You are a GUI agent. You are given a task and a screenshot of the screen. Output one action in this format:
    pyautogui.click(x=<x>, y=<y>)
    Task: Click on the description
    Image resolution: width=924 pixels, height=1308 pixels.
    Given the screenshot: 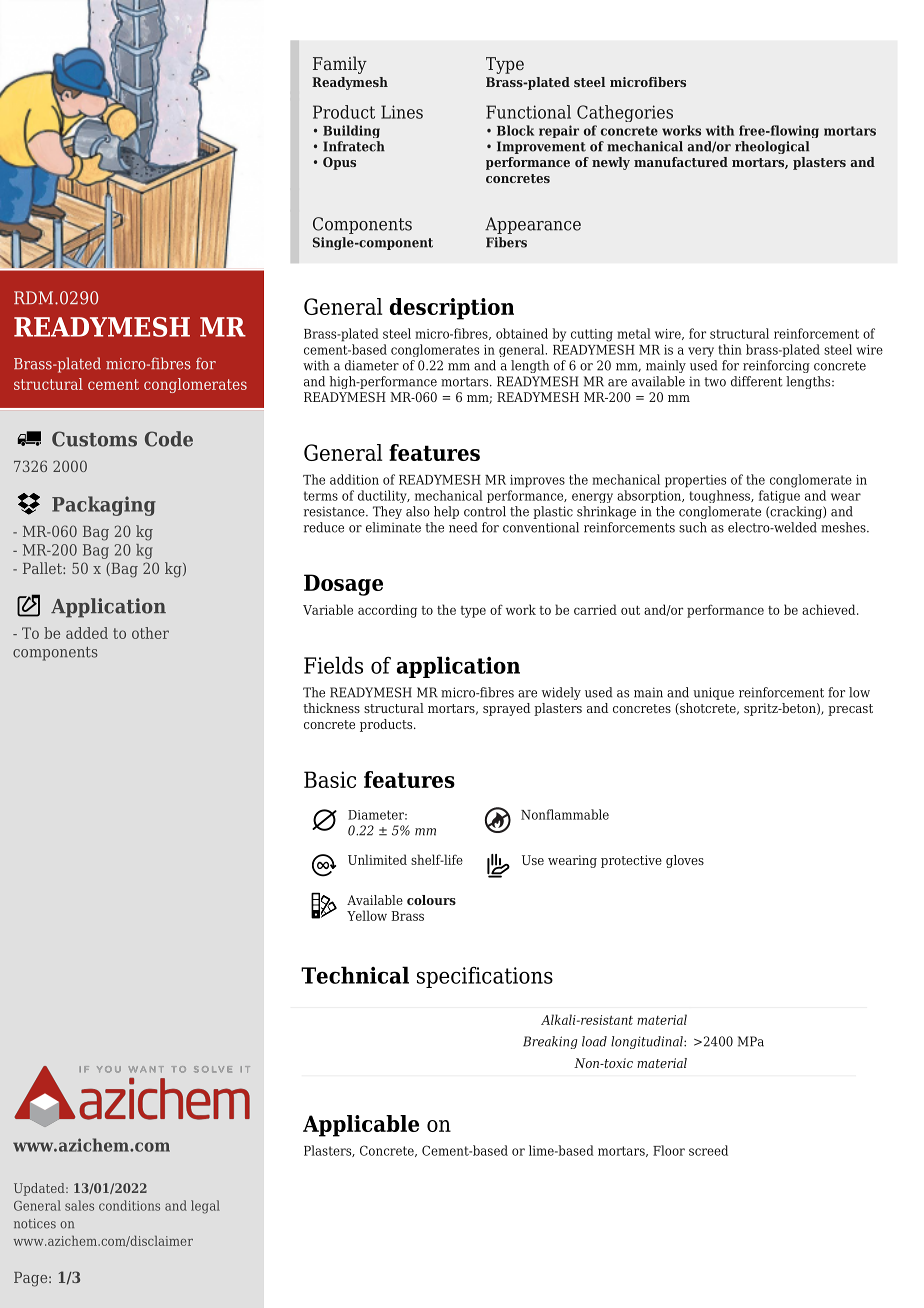 What is the action you would take?
    pyautogui.click(x=452, y=309)
